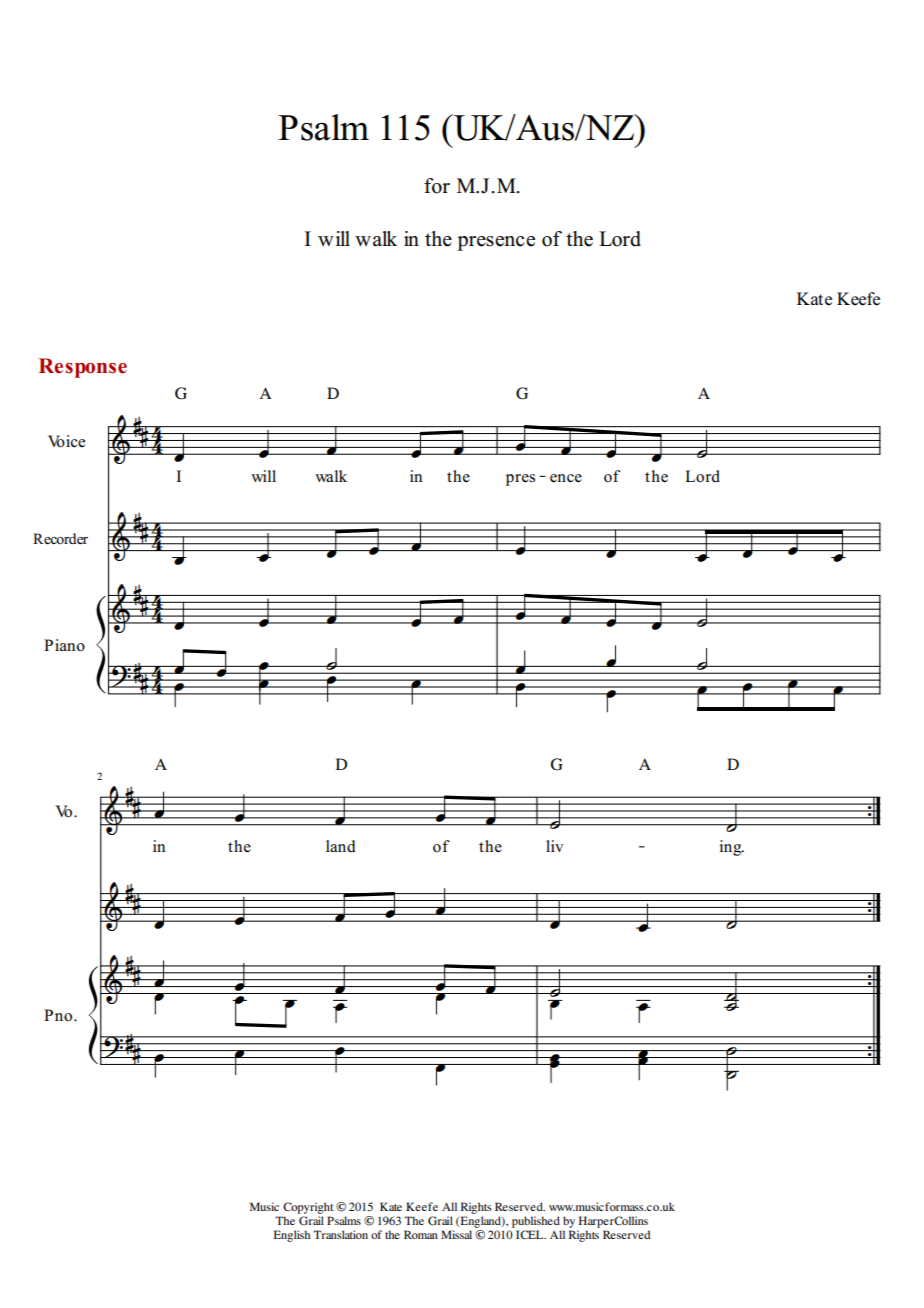 This page has width=924, height=1308. Describe the element at coordinates (66, 441) in the page. I see `Voice` at that location.
